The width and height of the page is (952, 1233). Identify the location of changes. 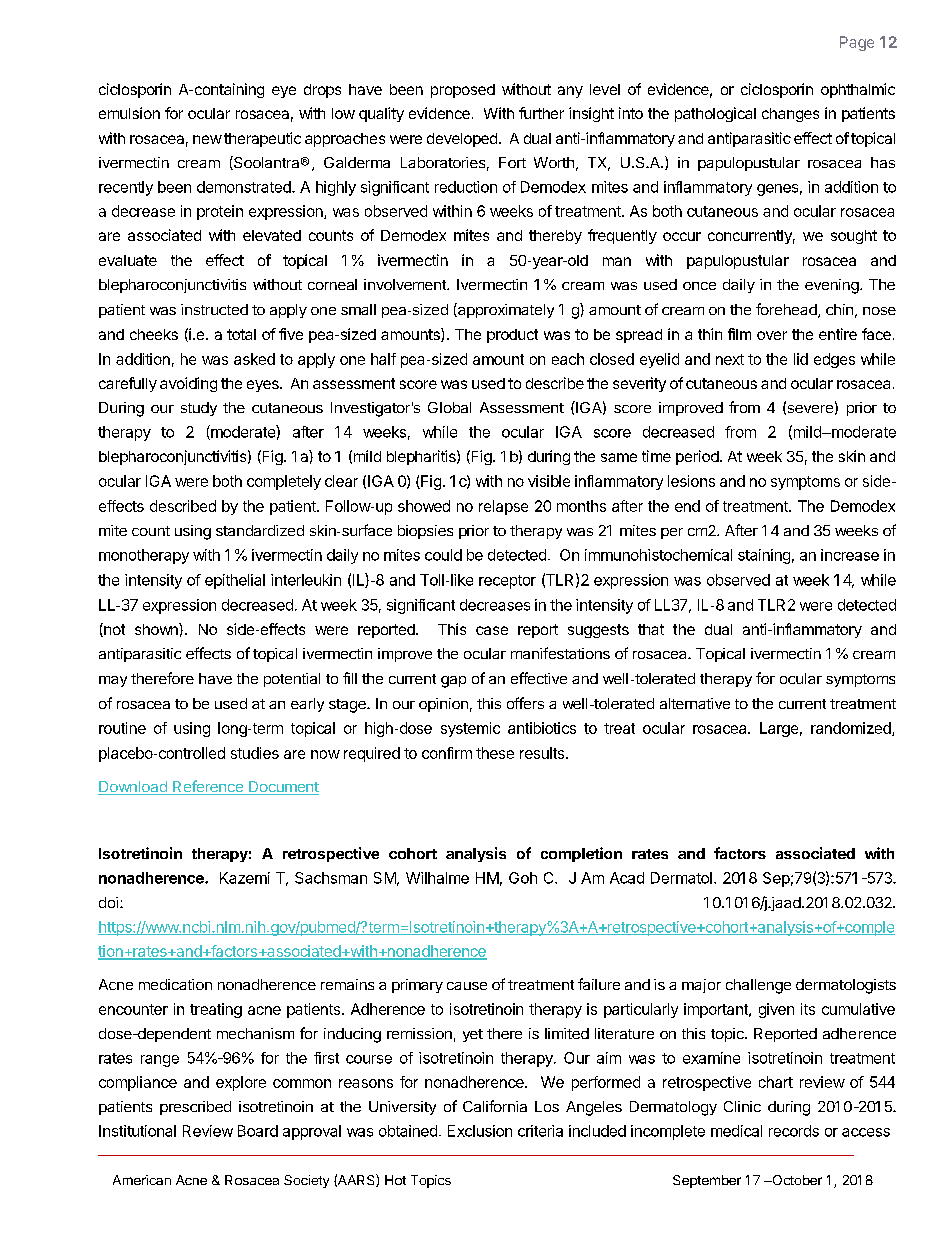
(790, 115).
